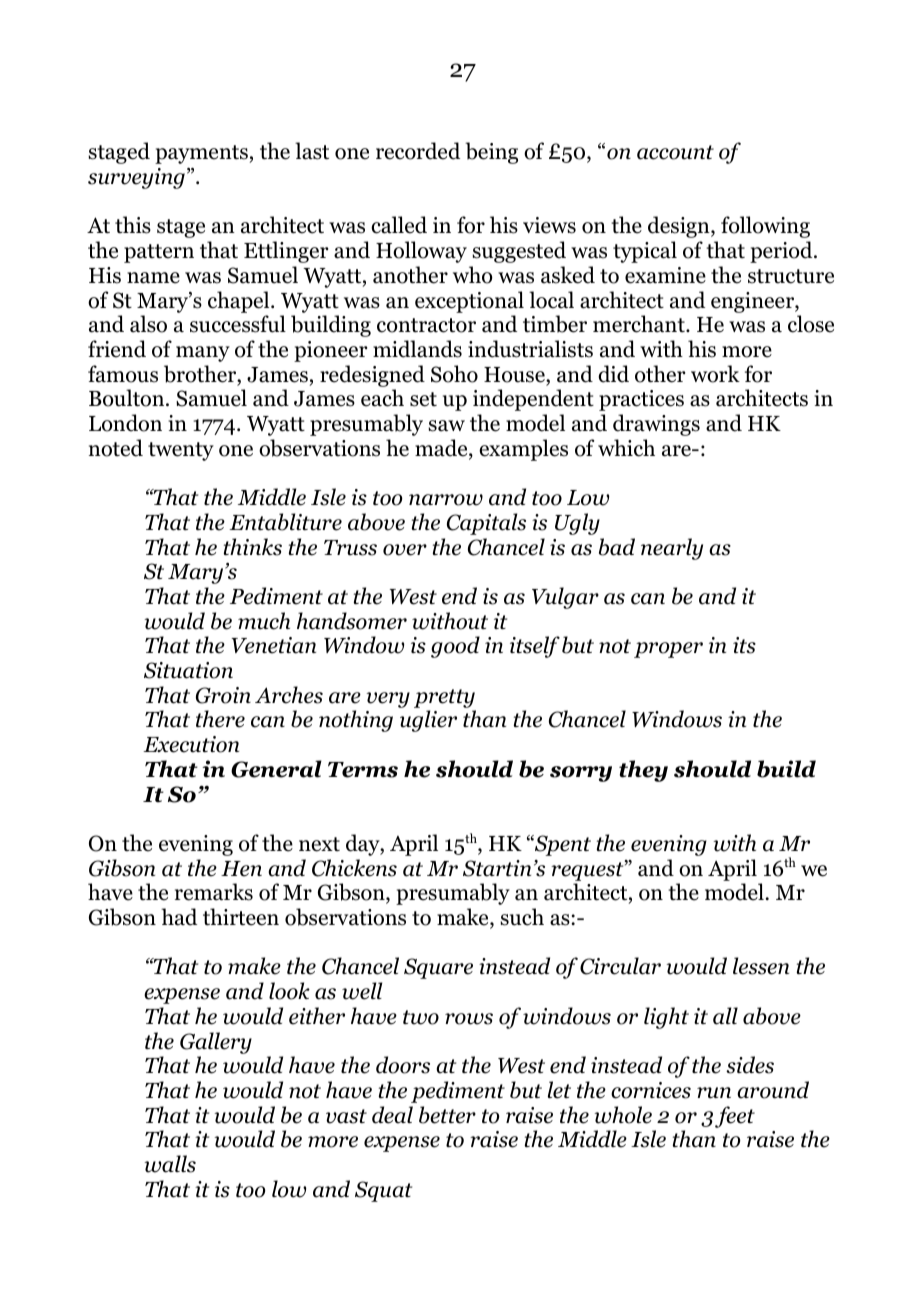  I want to click on many, so click(203, 354).
